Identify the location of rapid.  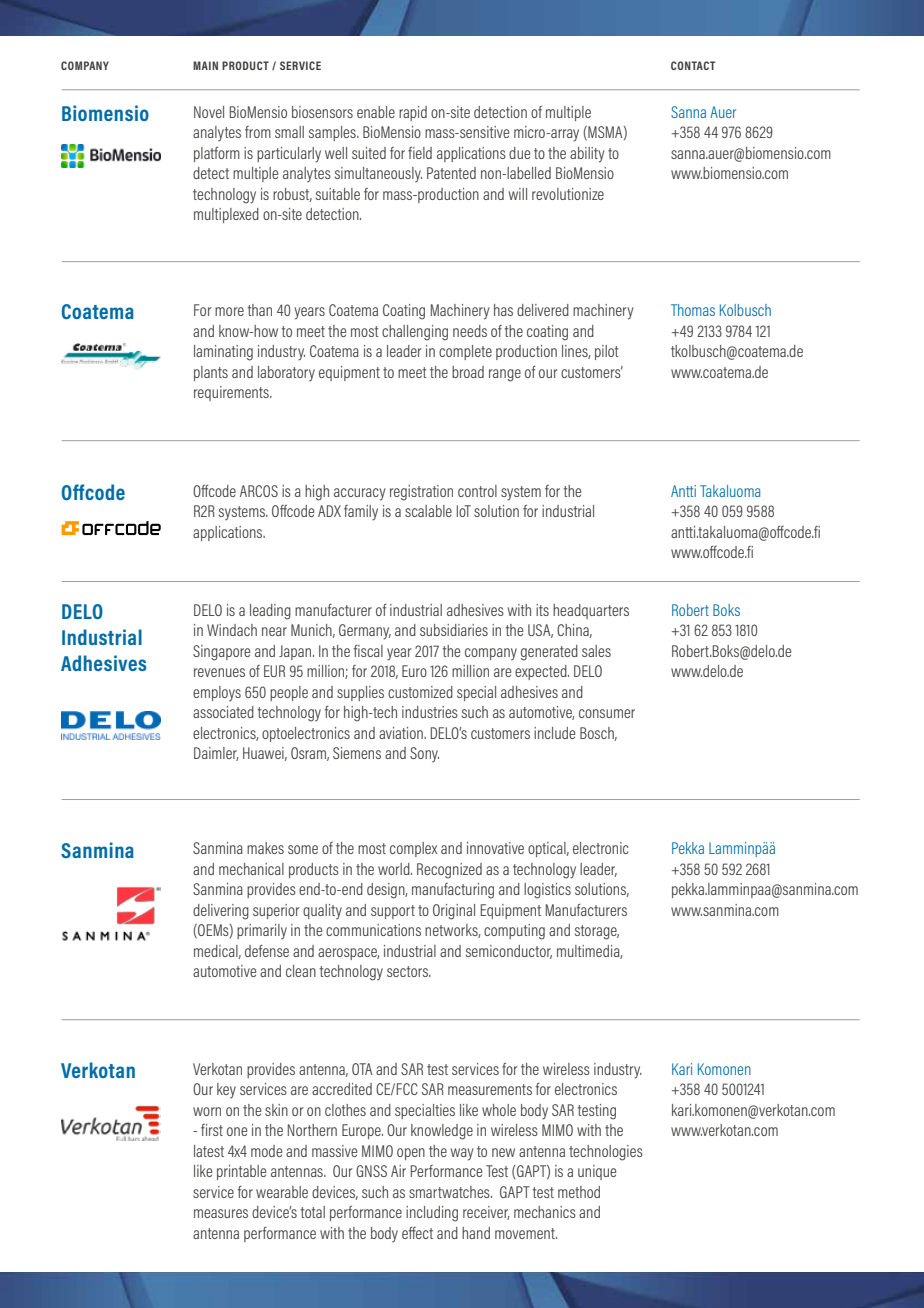
(413, 113).
